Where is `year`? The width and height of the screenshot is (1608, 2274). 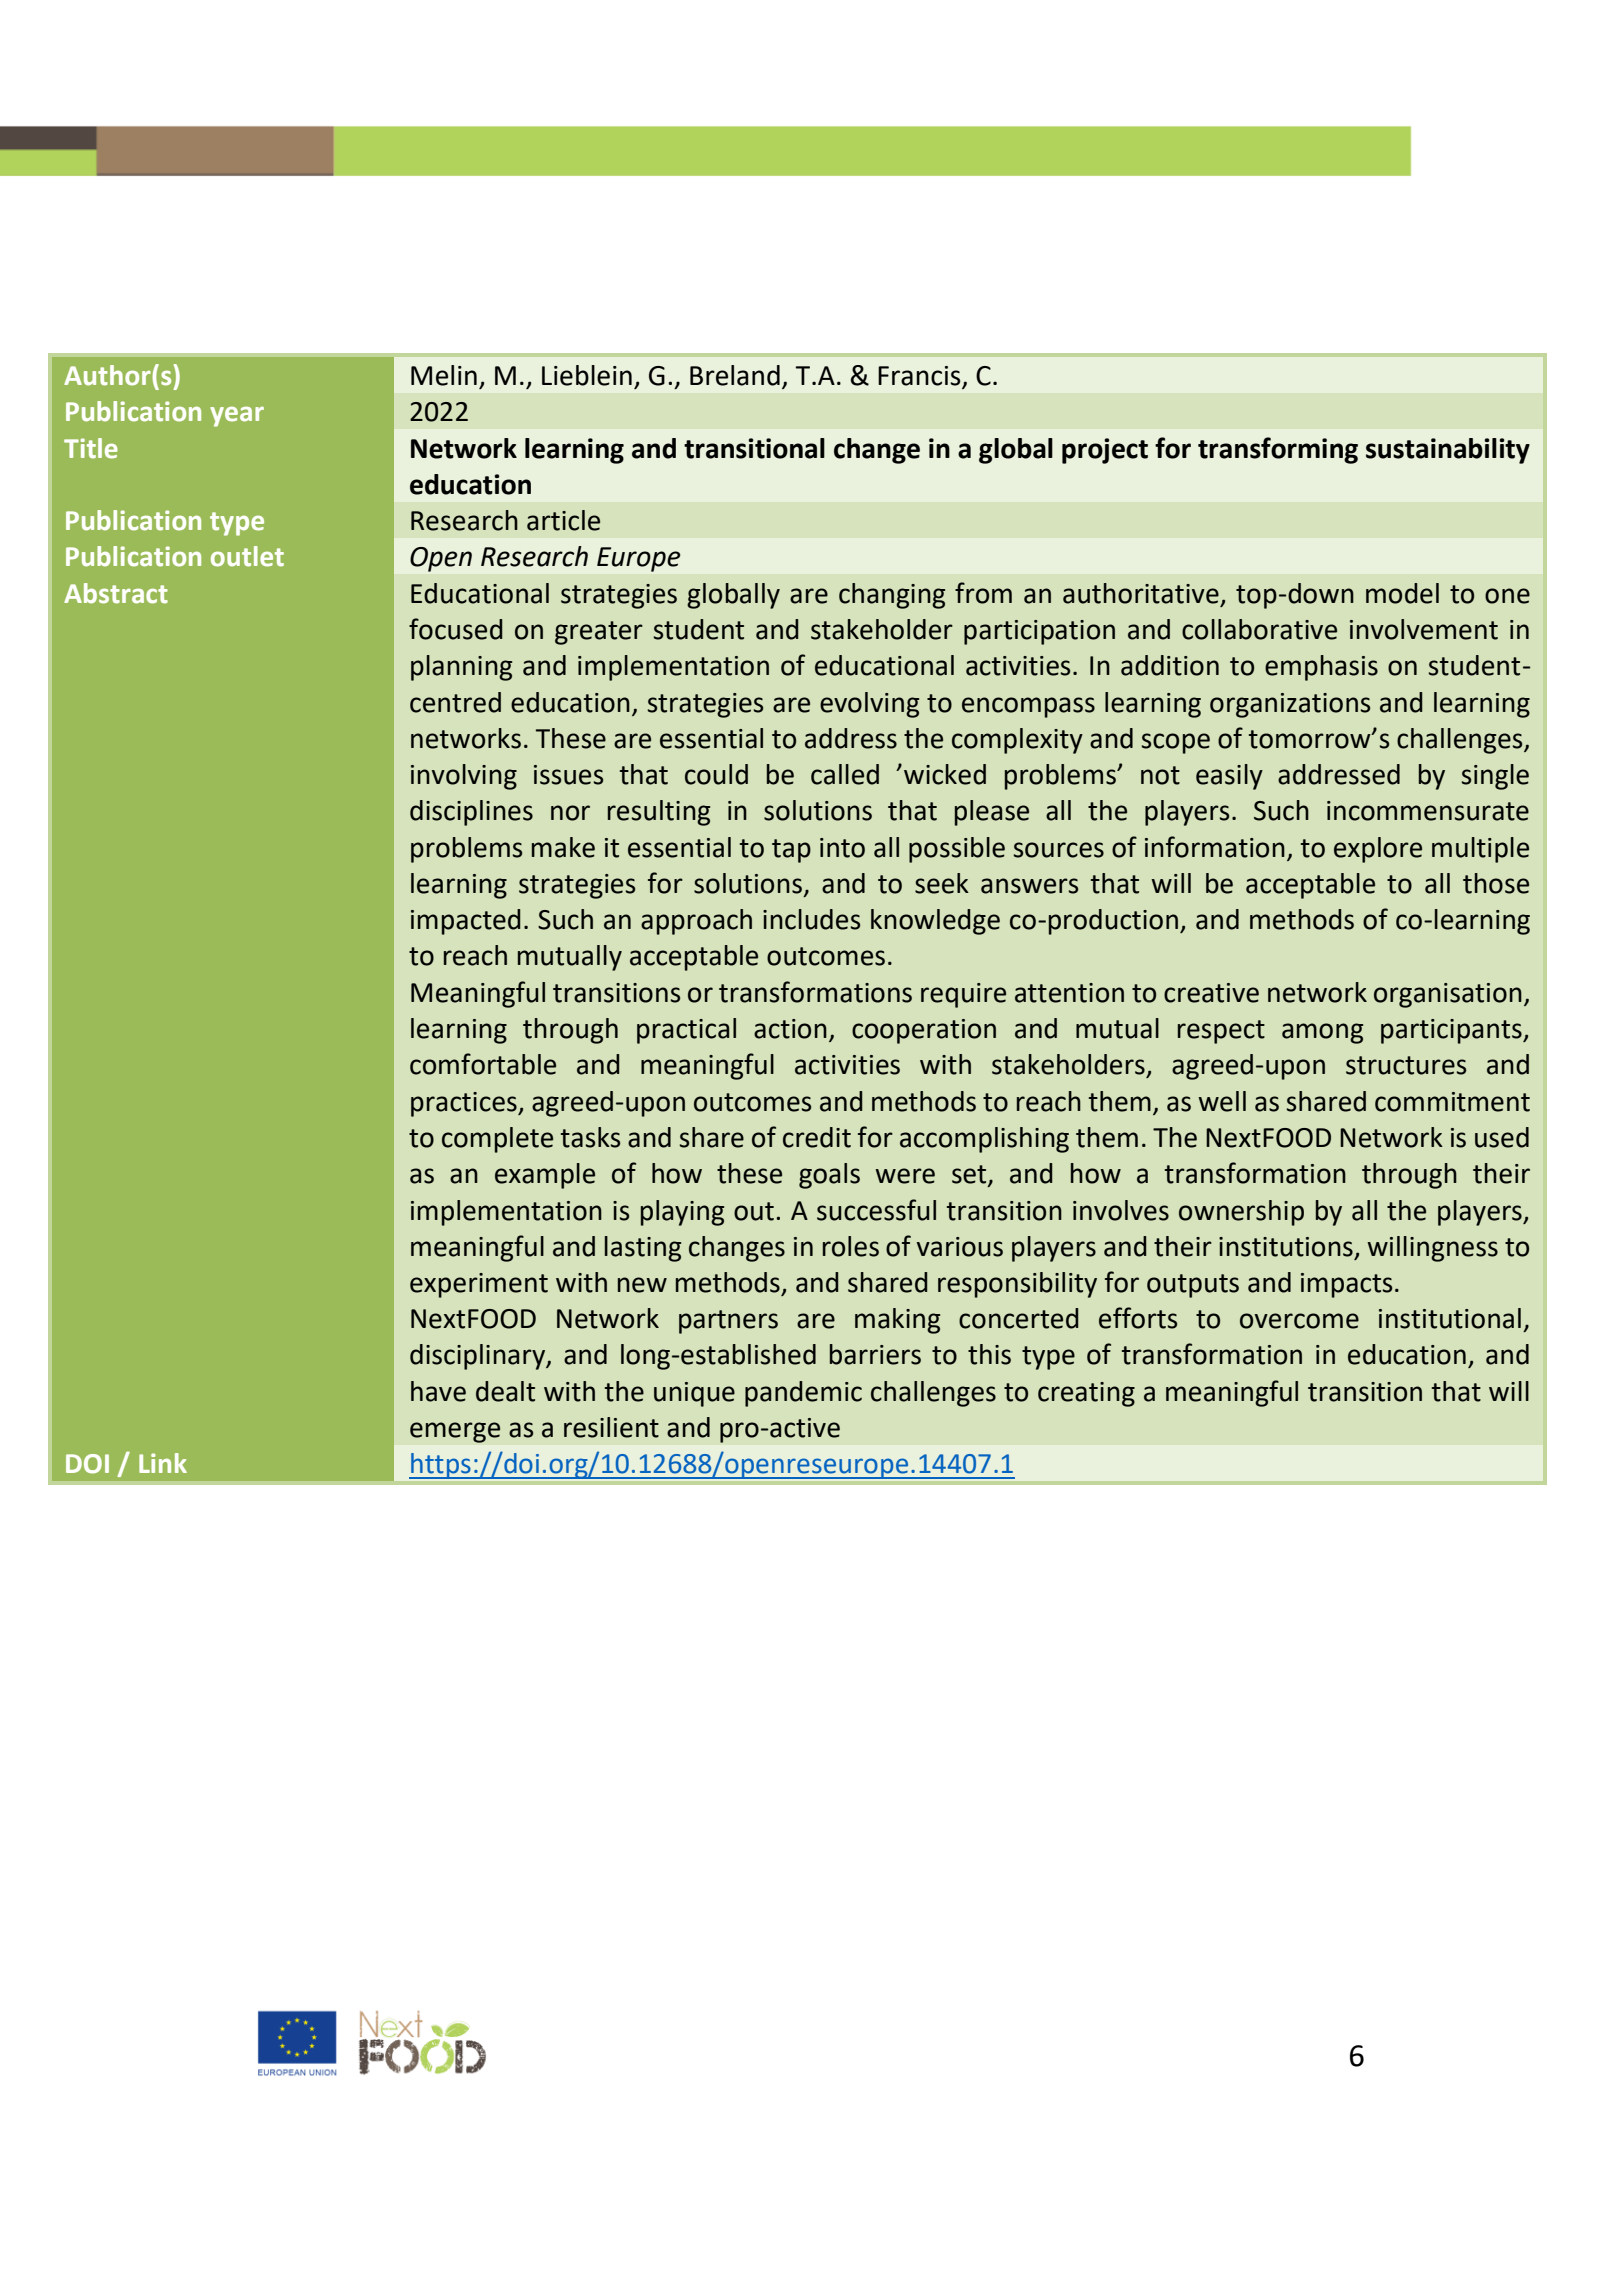
year is located at coordinates (237, 416).
